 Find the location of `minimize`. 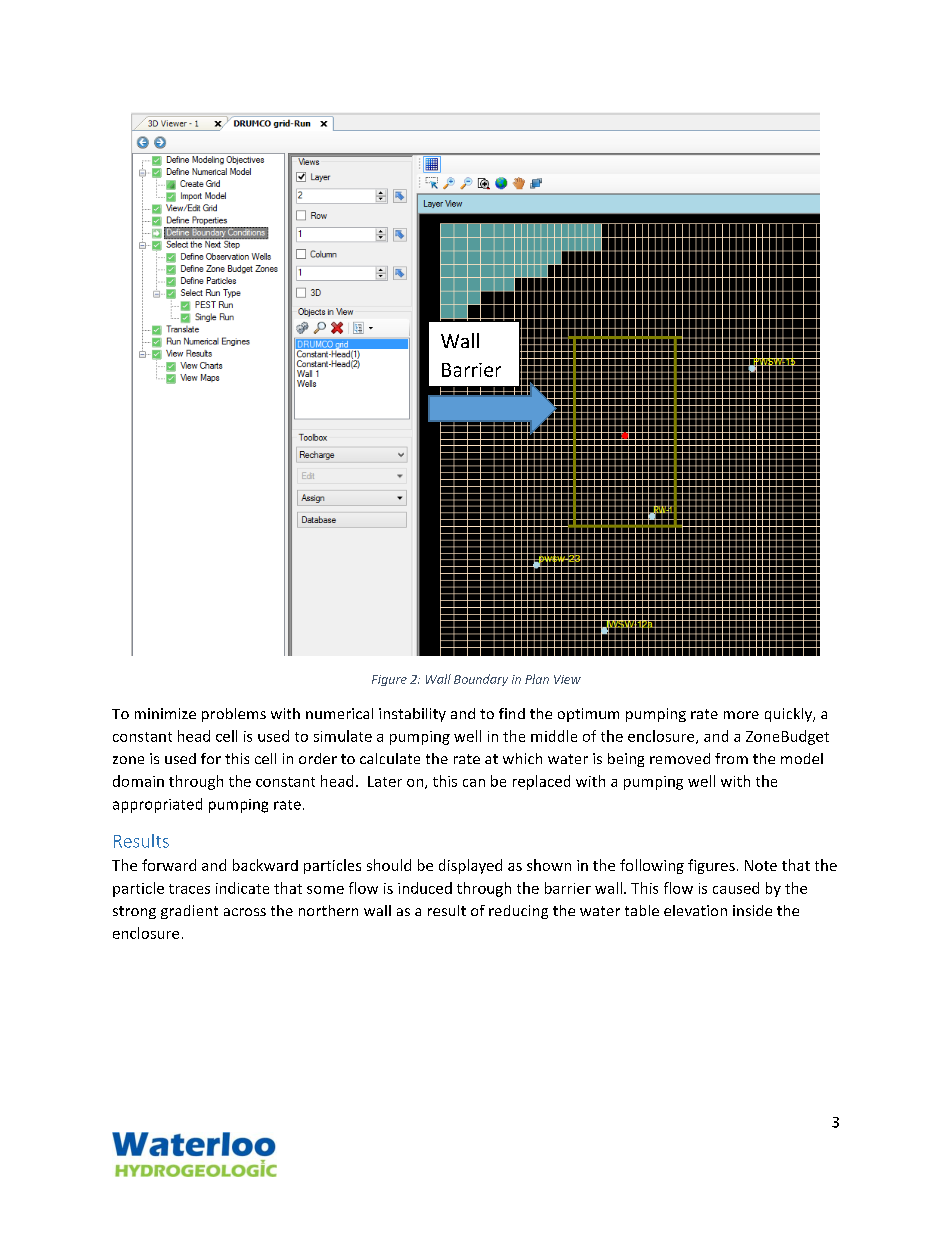

minimize is located at coordinates (165, 713).
